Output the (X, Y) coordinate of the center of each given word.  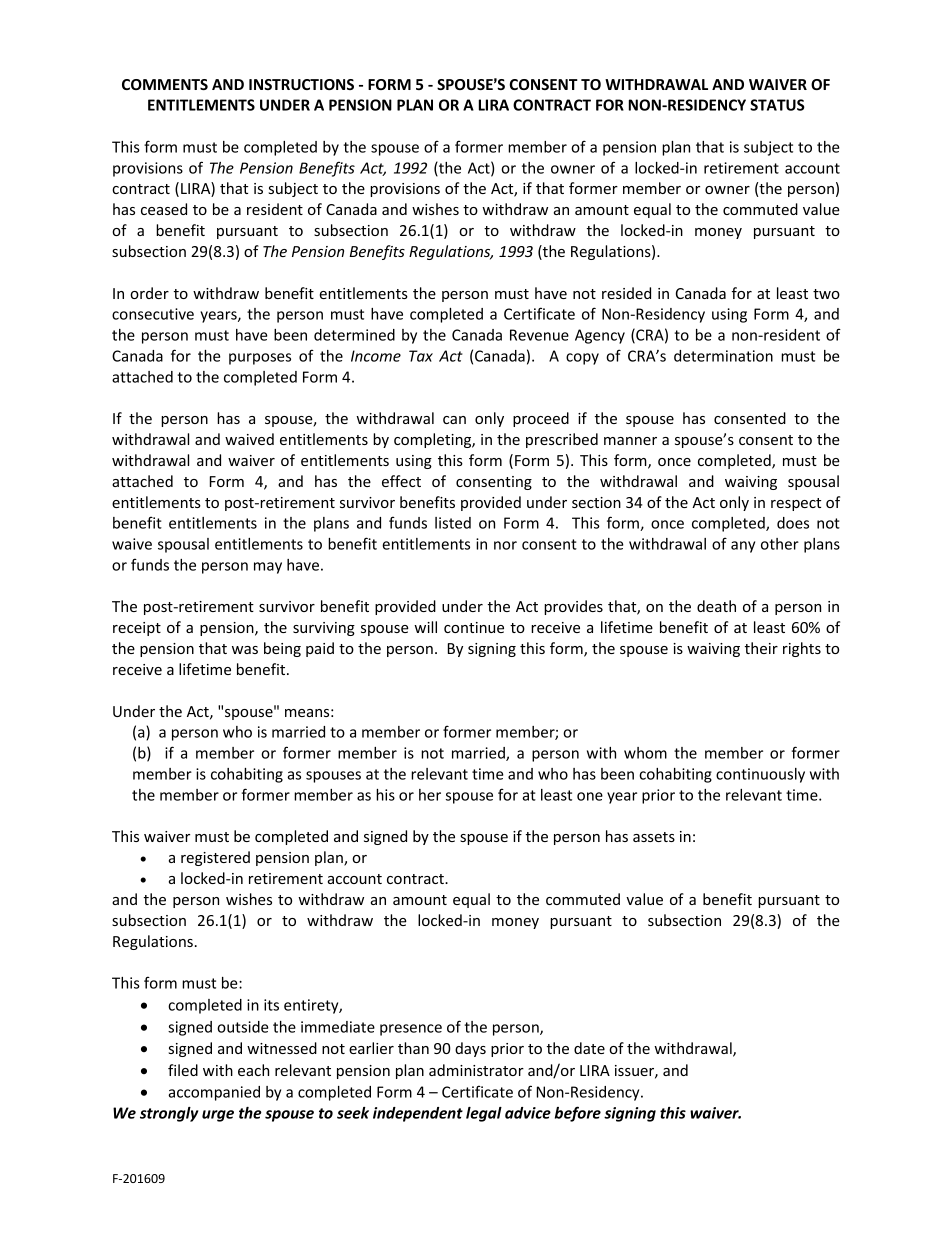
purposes (260, 359)
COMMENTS (165, 84)
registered (215, 858)
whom (645, 753)
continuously (760, 775)
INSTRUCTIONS (301, 84)
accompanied (214, 1093)
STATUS (777, 105)
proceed (541, 419)
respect (796, 504)
